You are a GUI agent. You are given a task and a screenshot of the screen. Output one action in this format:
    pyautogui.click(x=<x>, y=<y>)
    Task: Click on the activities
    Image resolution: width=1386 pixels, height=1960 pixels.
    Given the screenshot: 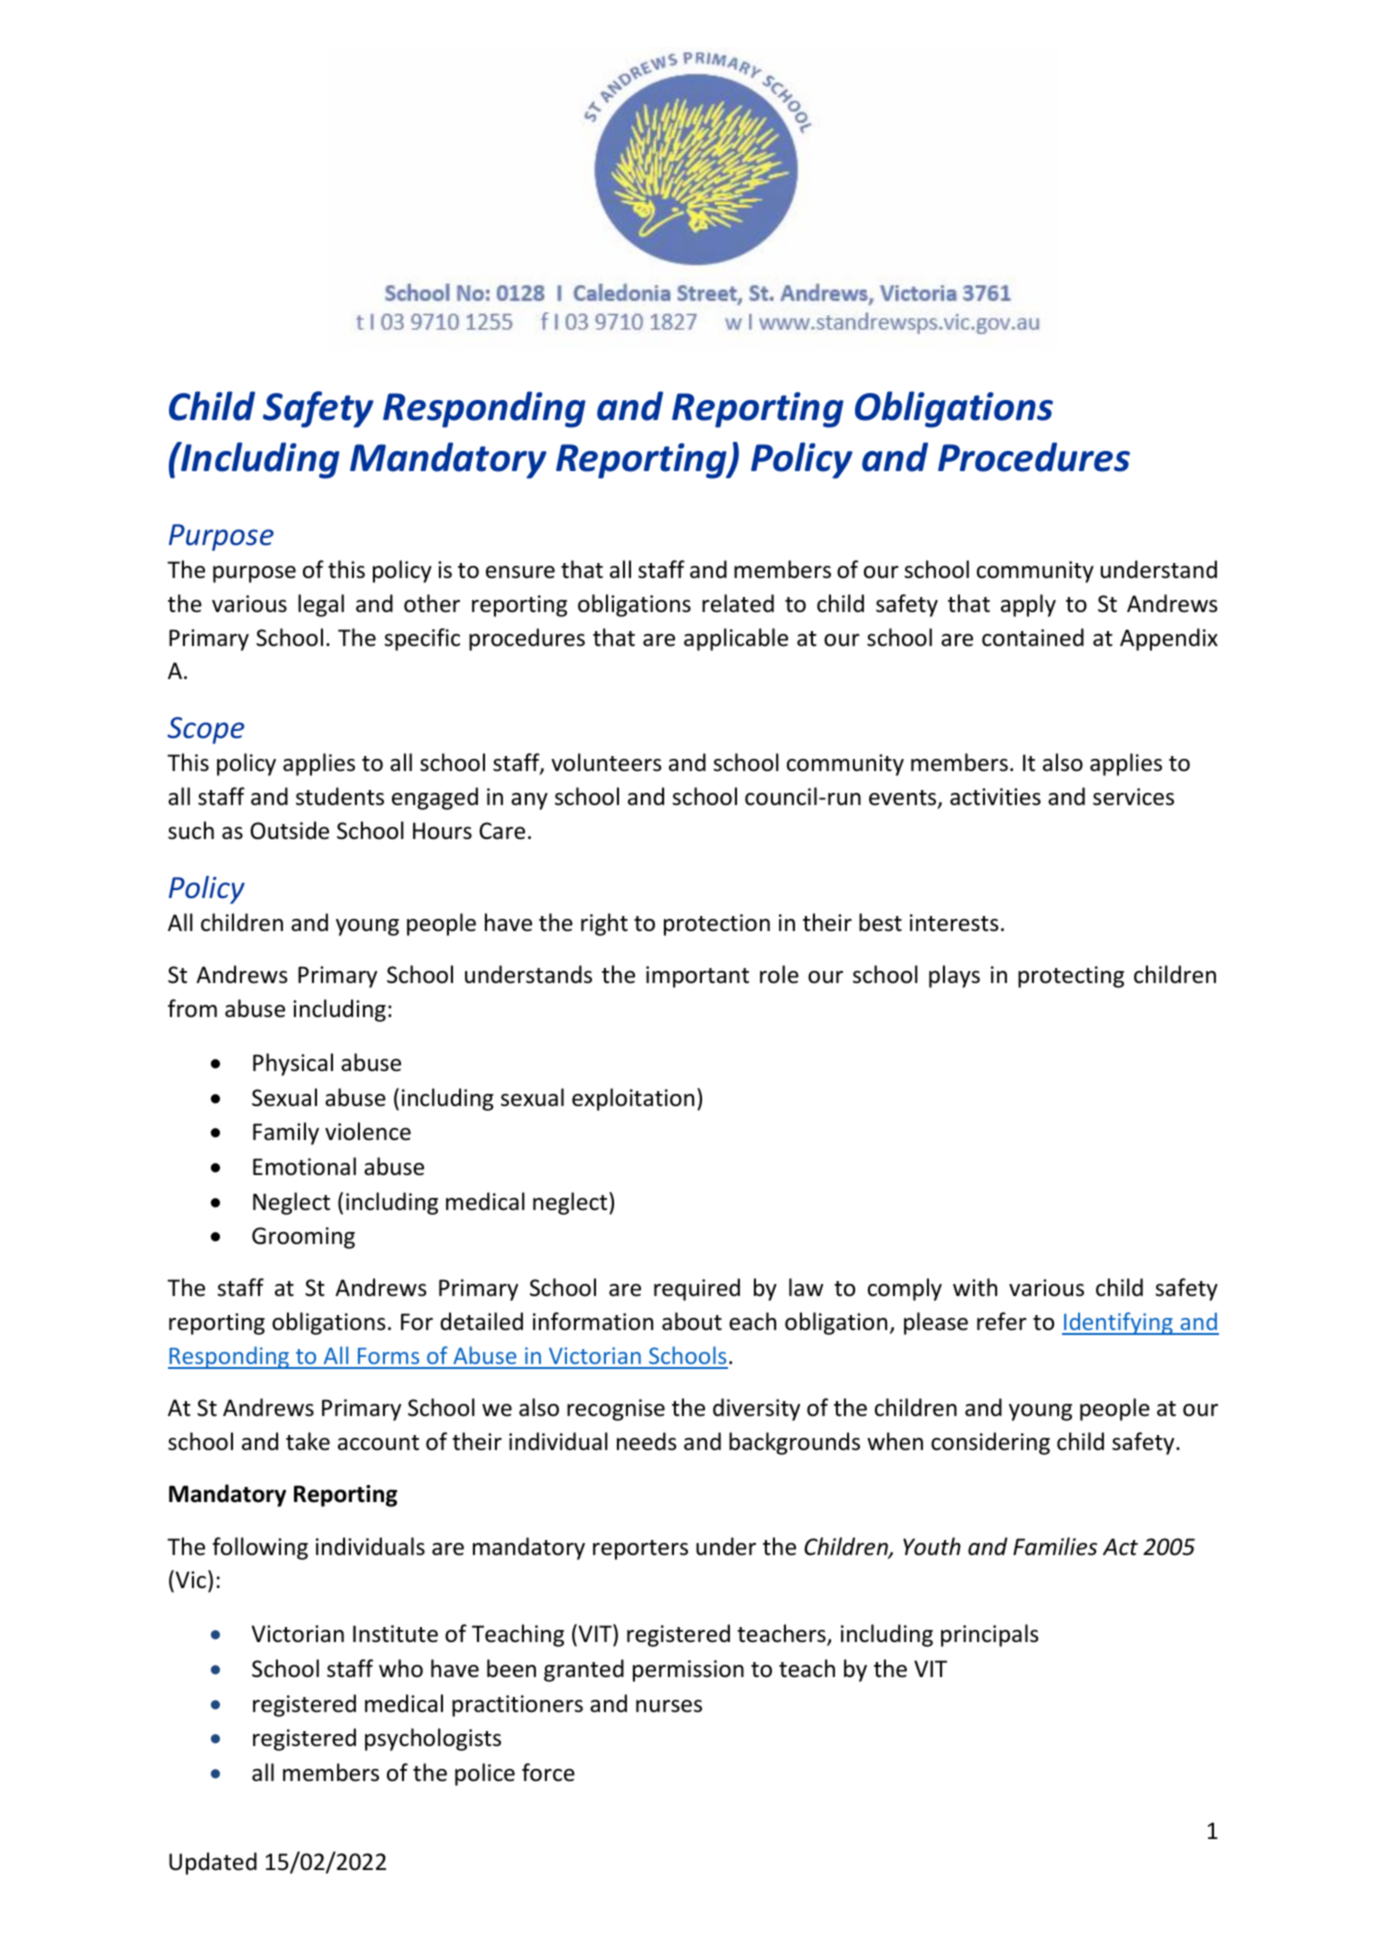 What is the action you would take?
    pyautogui.click(x=995, y=797)
